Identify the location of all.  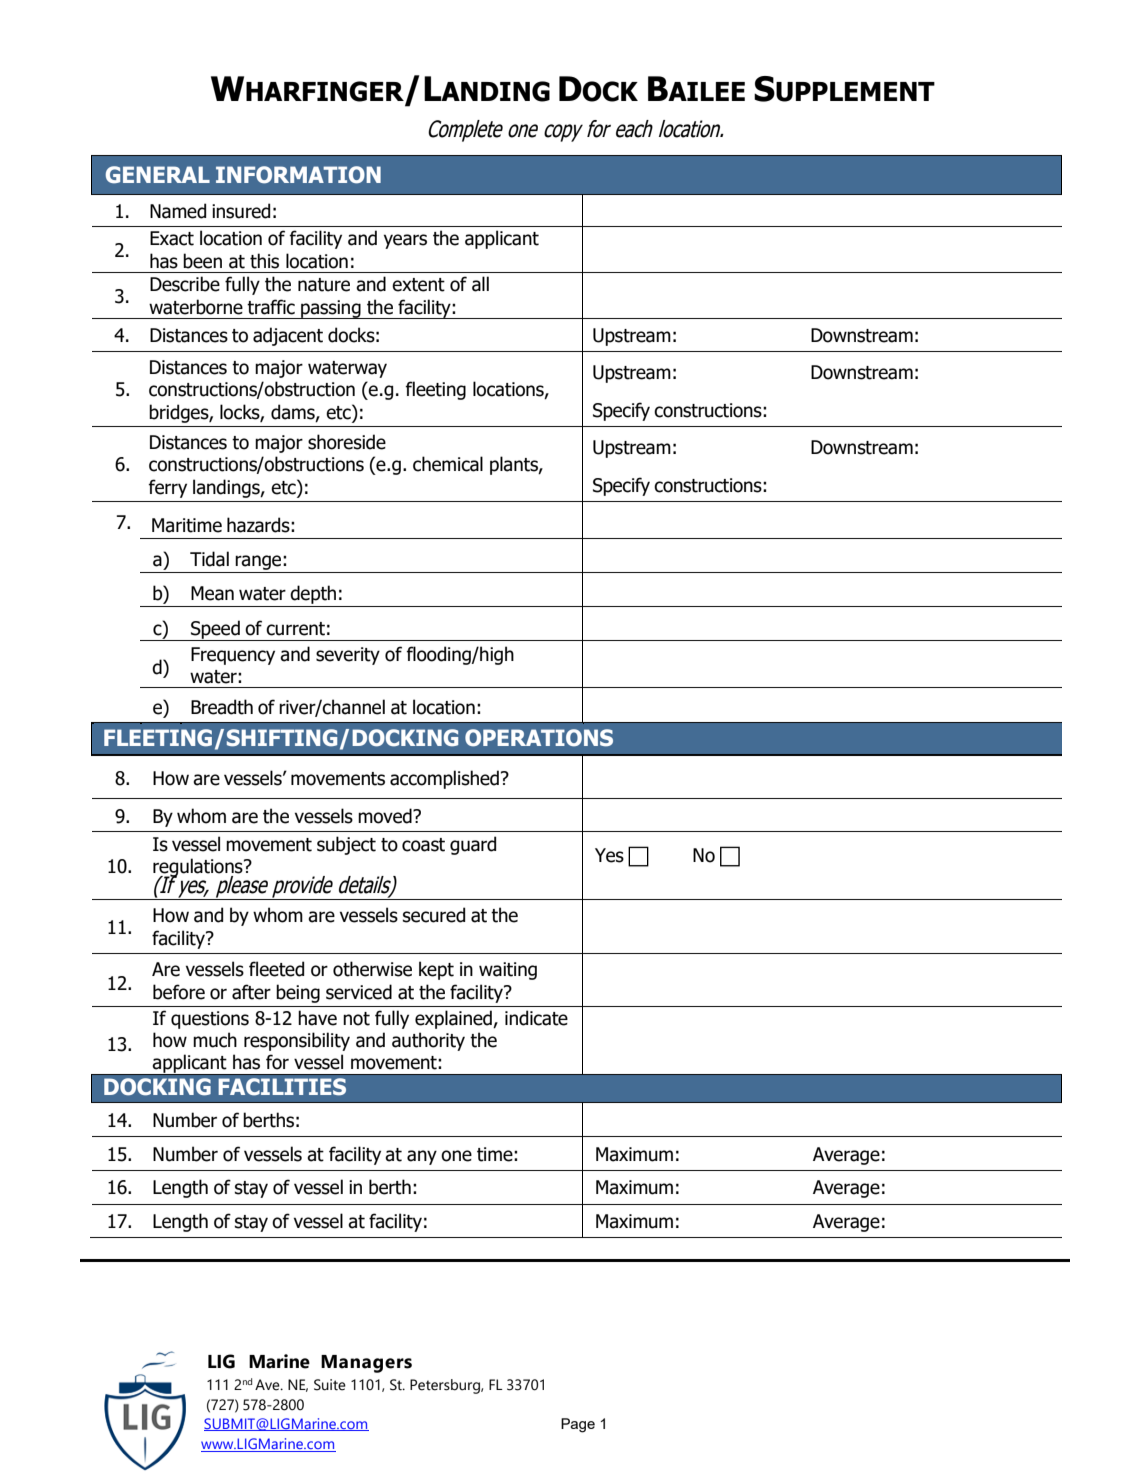
(480, 284).
